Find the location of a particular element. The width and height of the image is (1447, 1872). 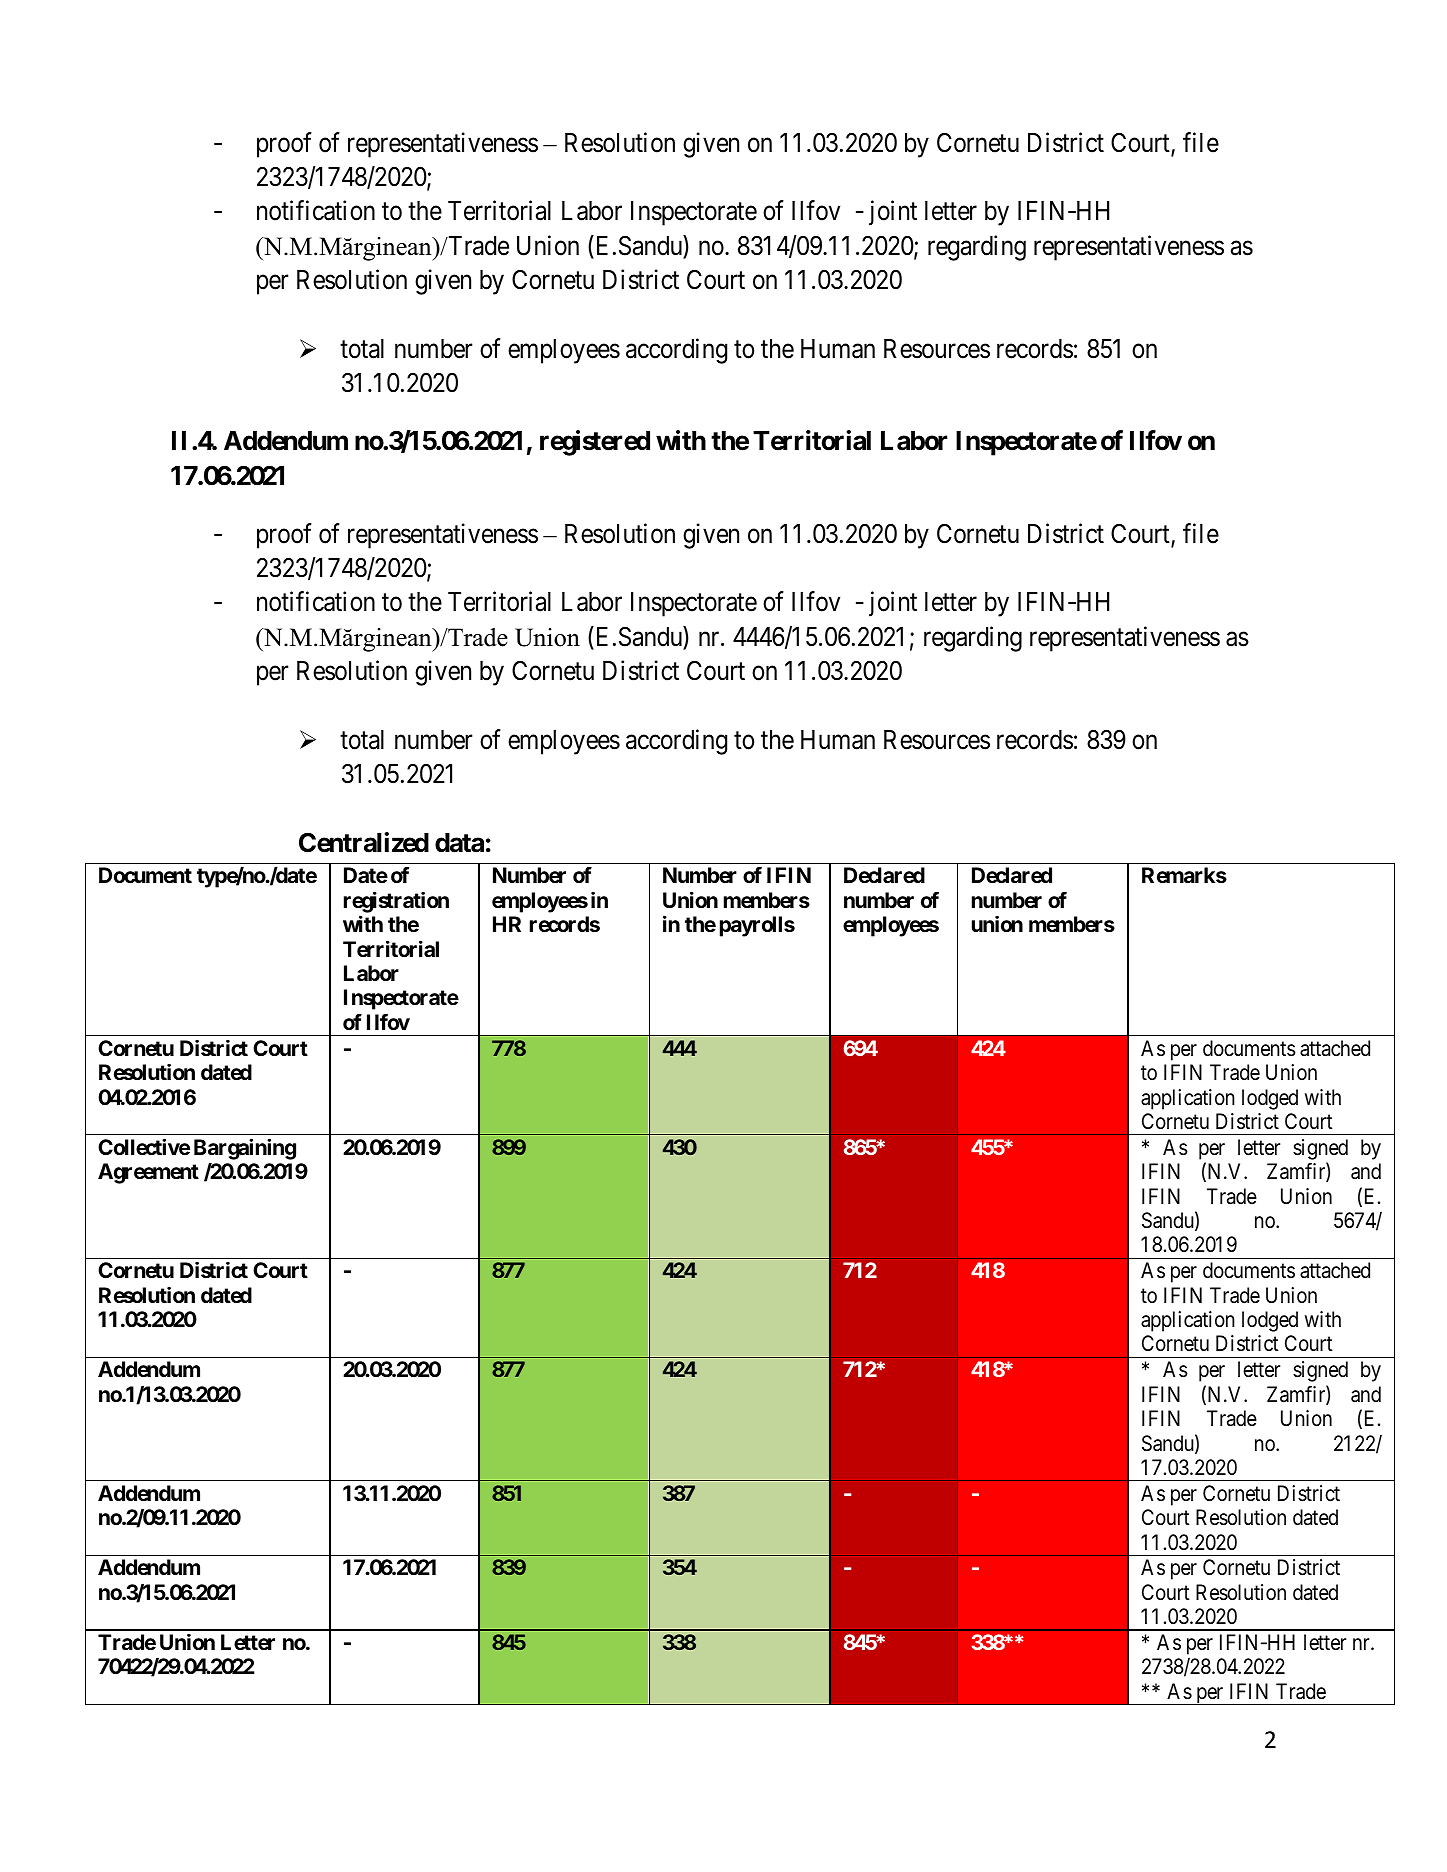

data is located at coordinates (459, 843).
